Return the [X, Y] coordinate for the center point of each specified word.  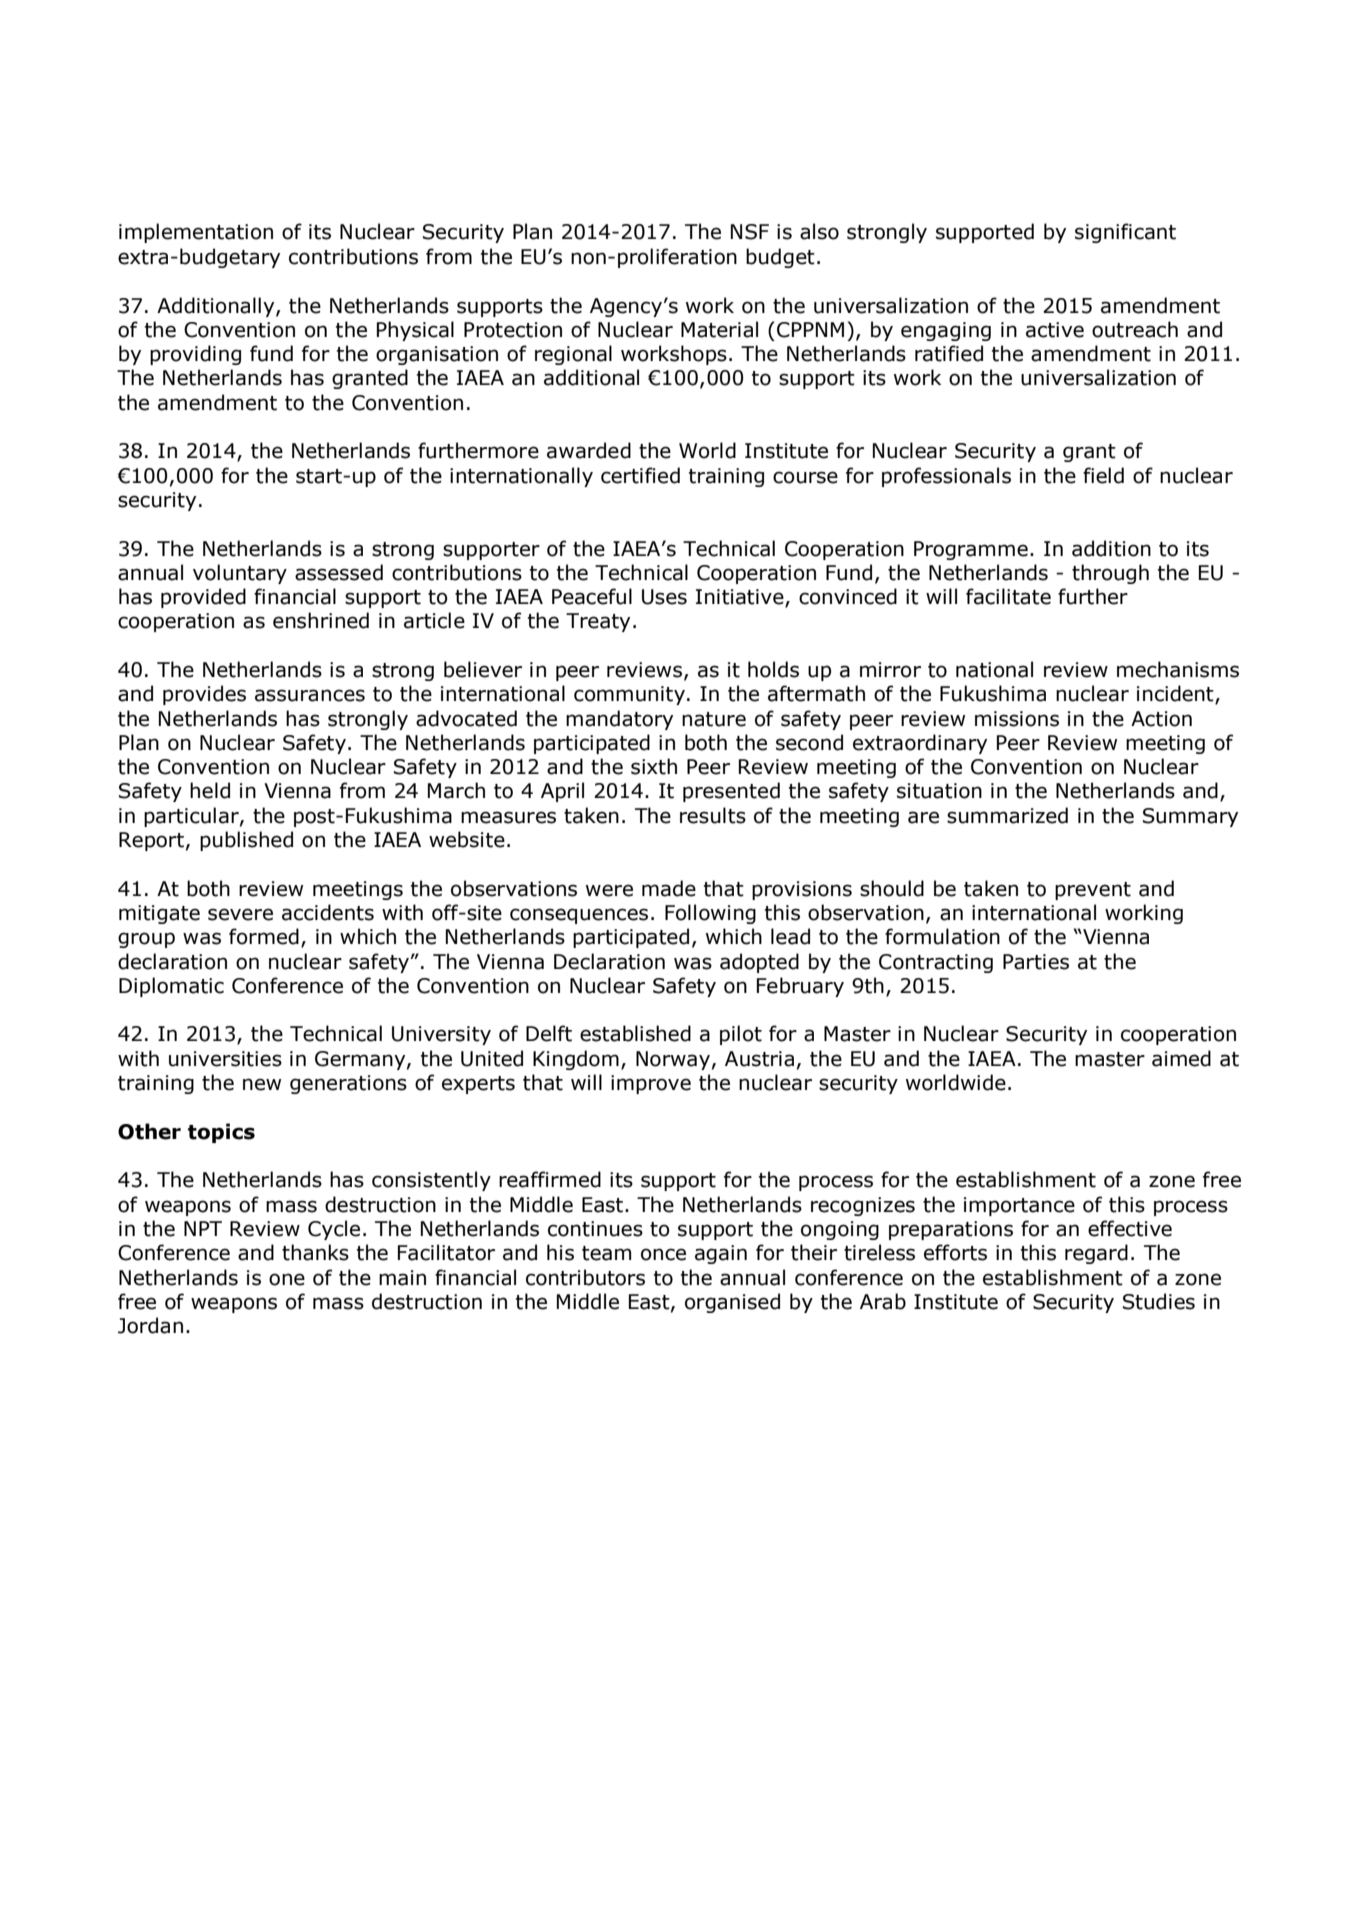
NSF [750, 232]
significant [1125, 233]
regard [1096, 1254]
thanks [315, 1252]
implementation [196, 233]
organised [732, 1303]
